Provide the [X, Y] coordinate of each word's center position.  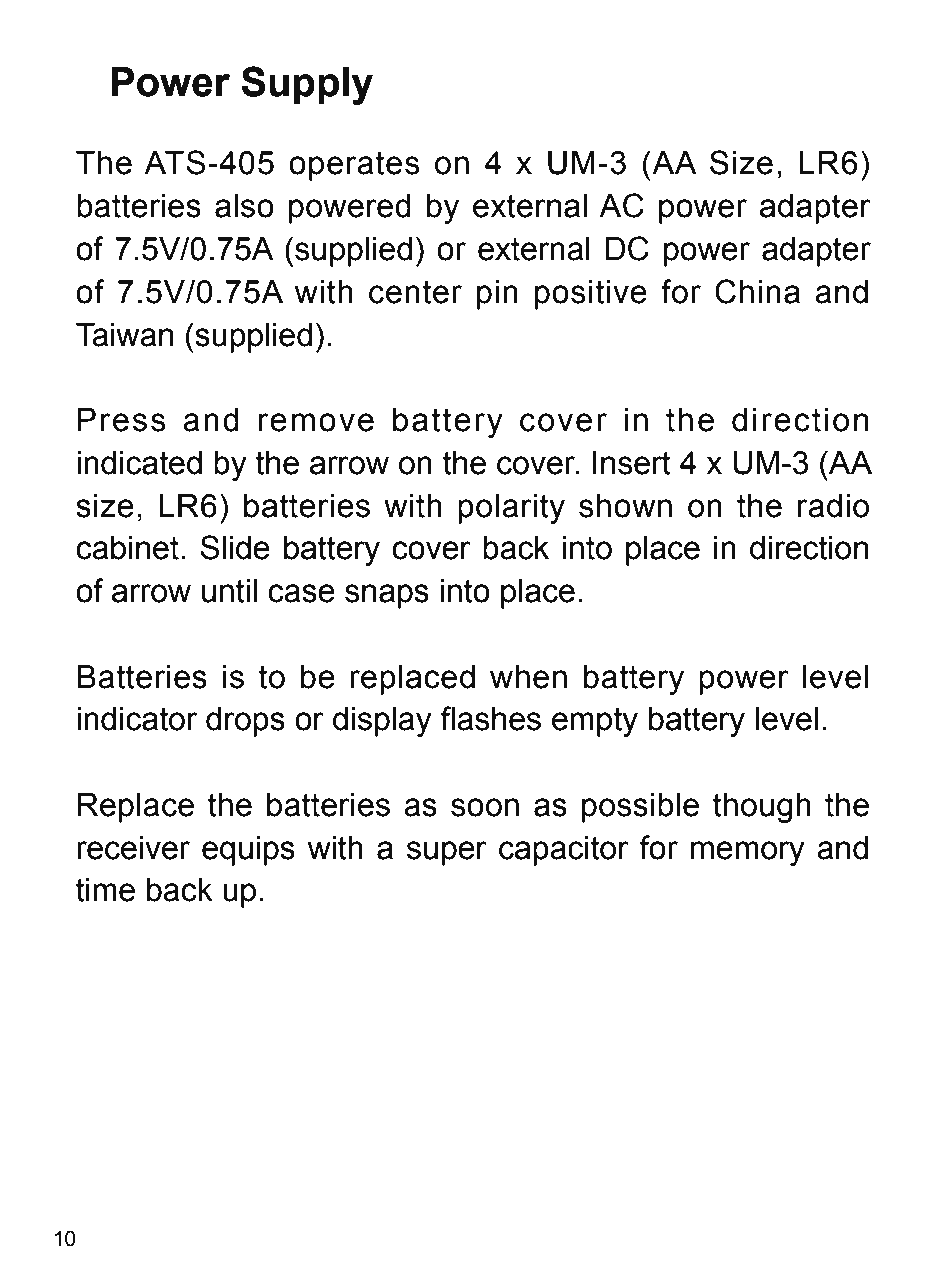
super [447, 853]
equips [248, 851]
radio [833, 506]
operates [354, 166]
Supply [307, 85]
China [757, 291]
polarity [511, 509]
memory [748, 853]
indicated [139, 463]
